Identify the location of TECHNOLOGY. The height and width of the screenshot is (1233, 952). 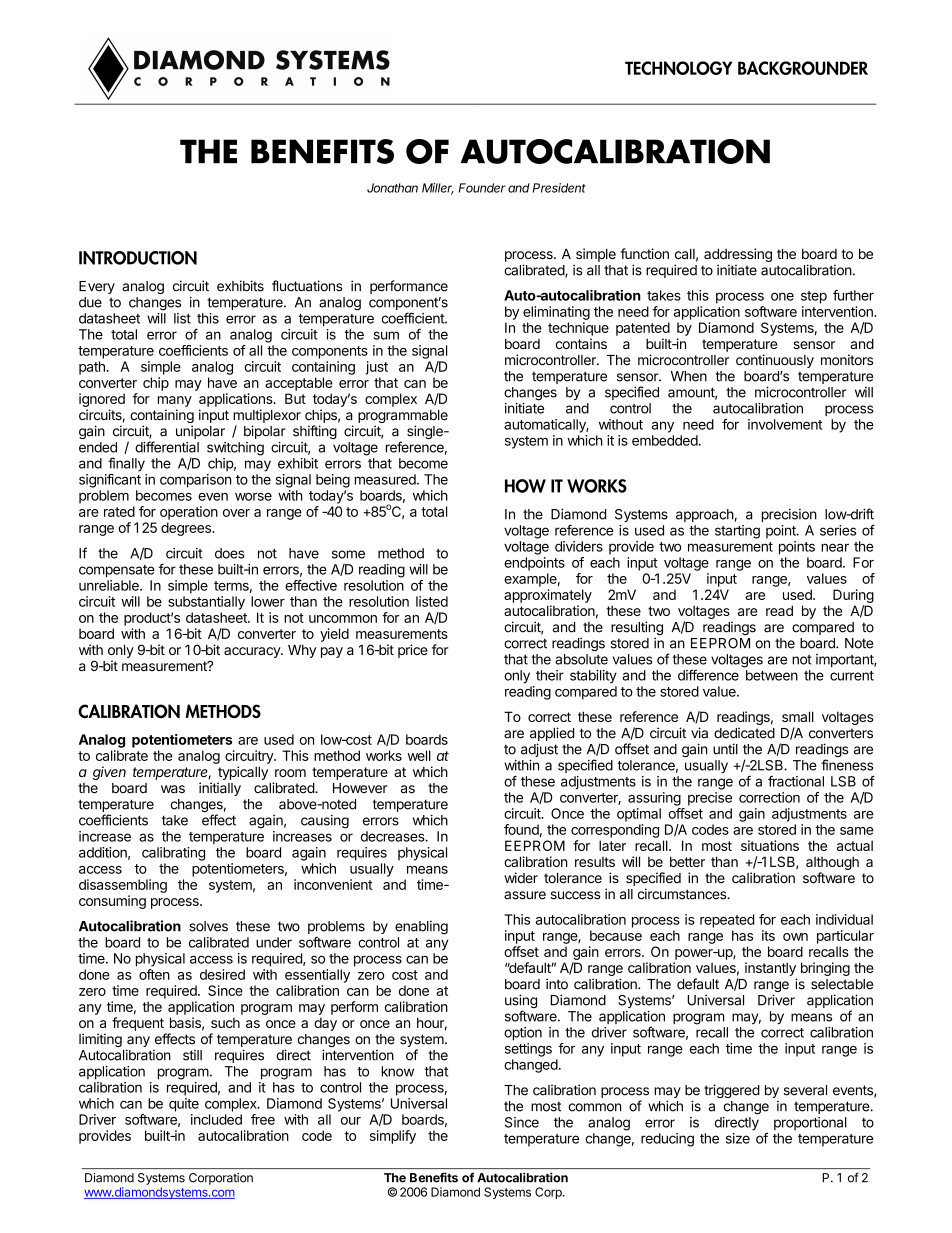
(678, 68).
